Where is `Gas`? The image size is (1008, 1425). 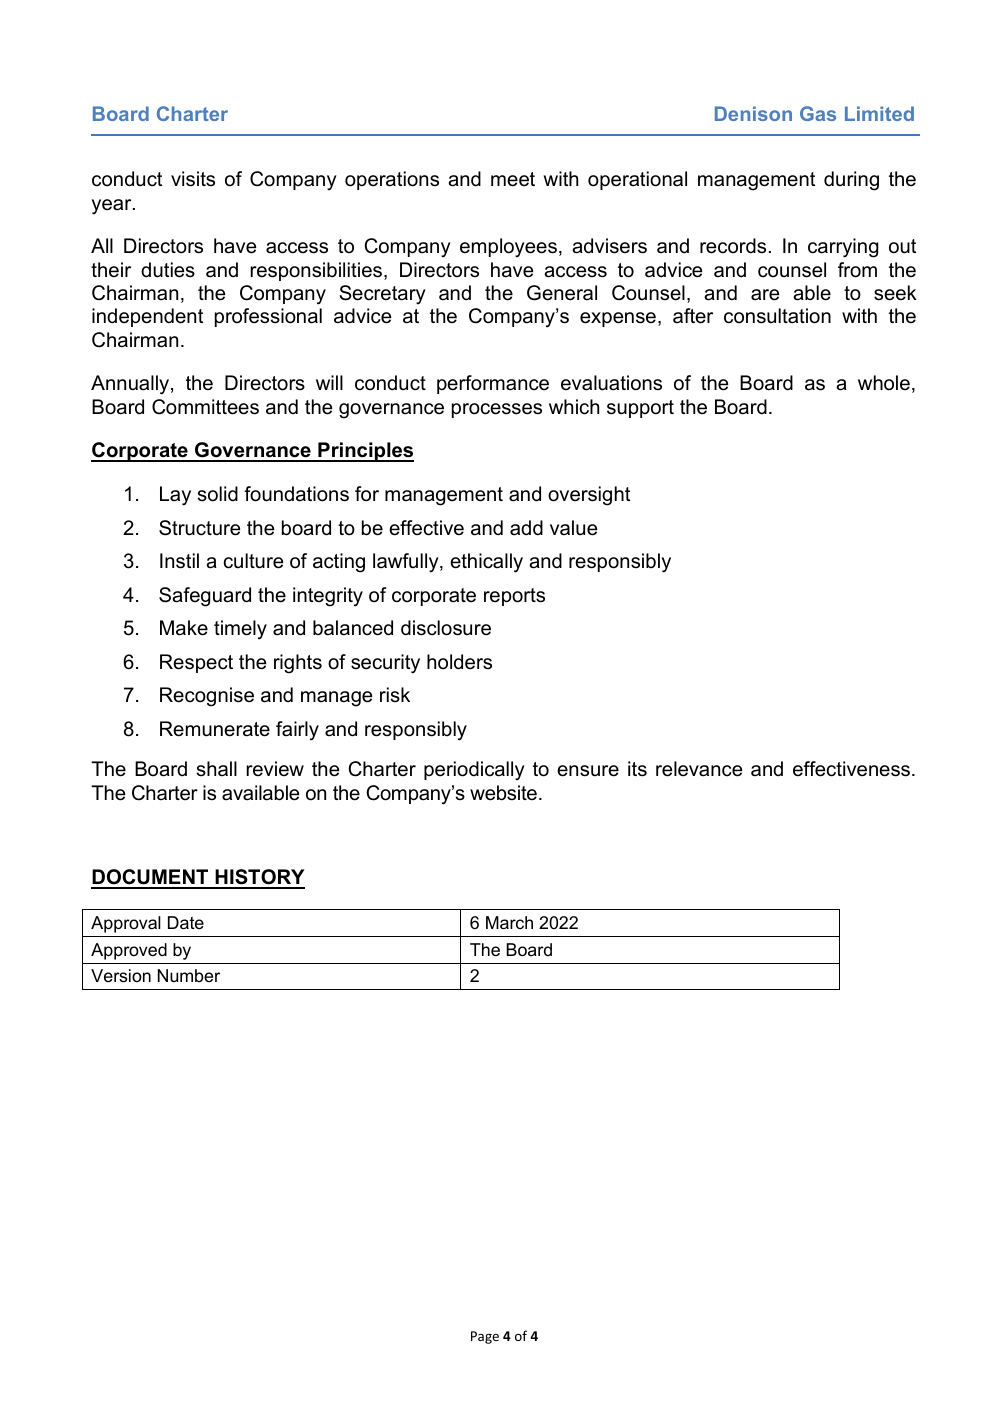 Gas is located at coordinates (818, 113).
